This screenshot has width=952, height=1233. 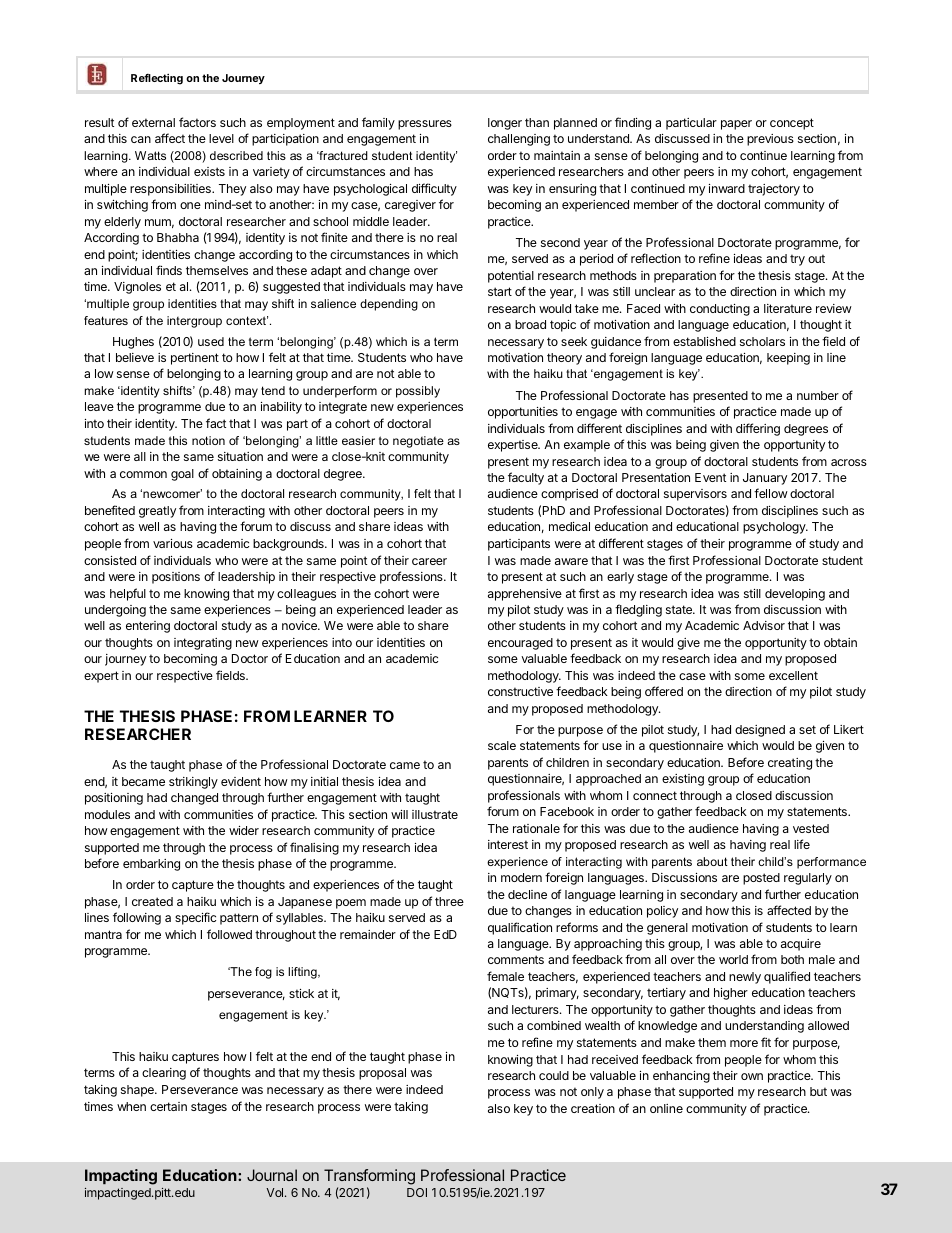 I want to click on keeping, so click(x=788, y=359).
